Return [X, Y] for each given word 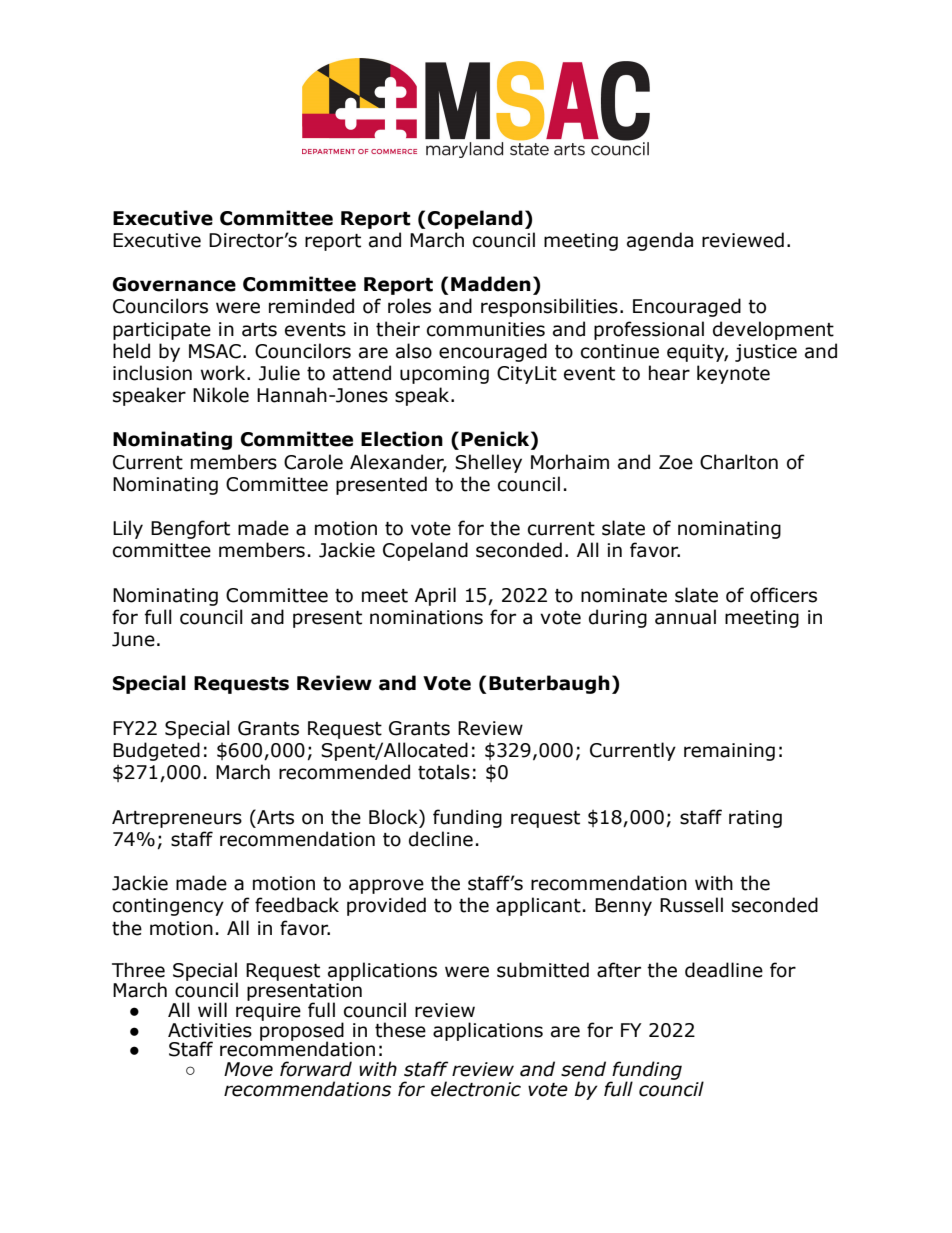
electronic [476, 1089]
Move [248, 1069]
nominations [426, 617]
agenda [660, 241]
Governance [174, 284]
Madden [491, 284]
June [133, 639]
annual [685, 617]
